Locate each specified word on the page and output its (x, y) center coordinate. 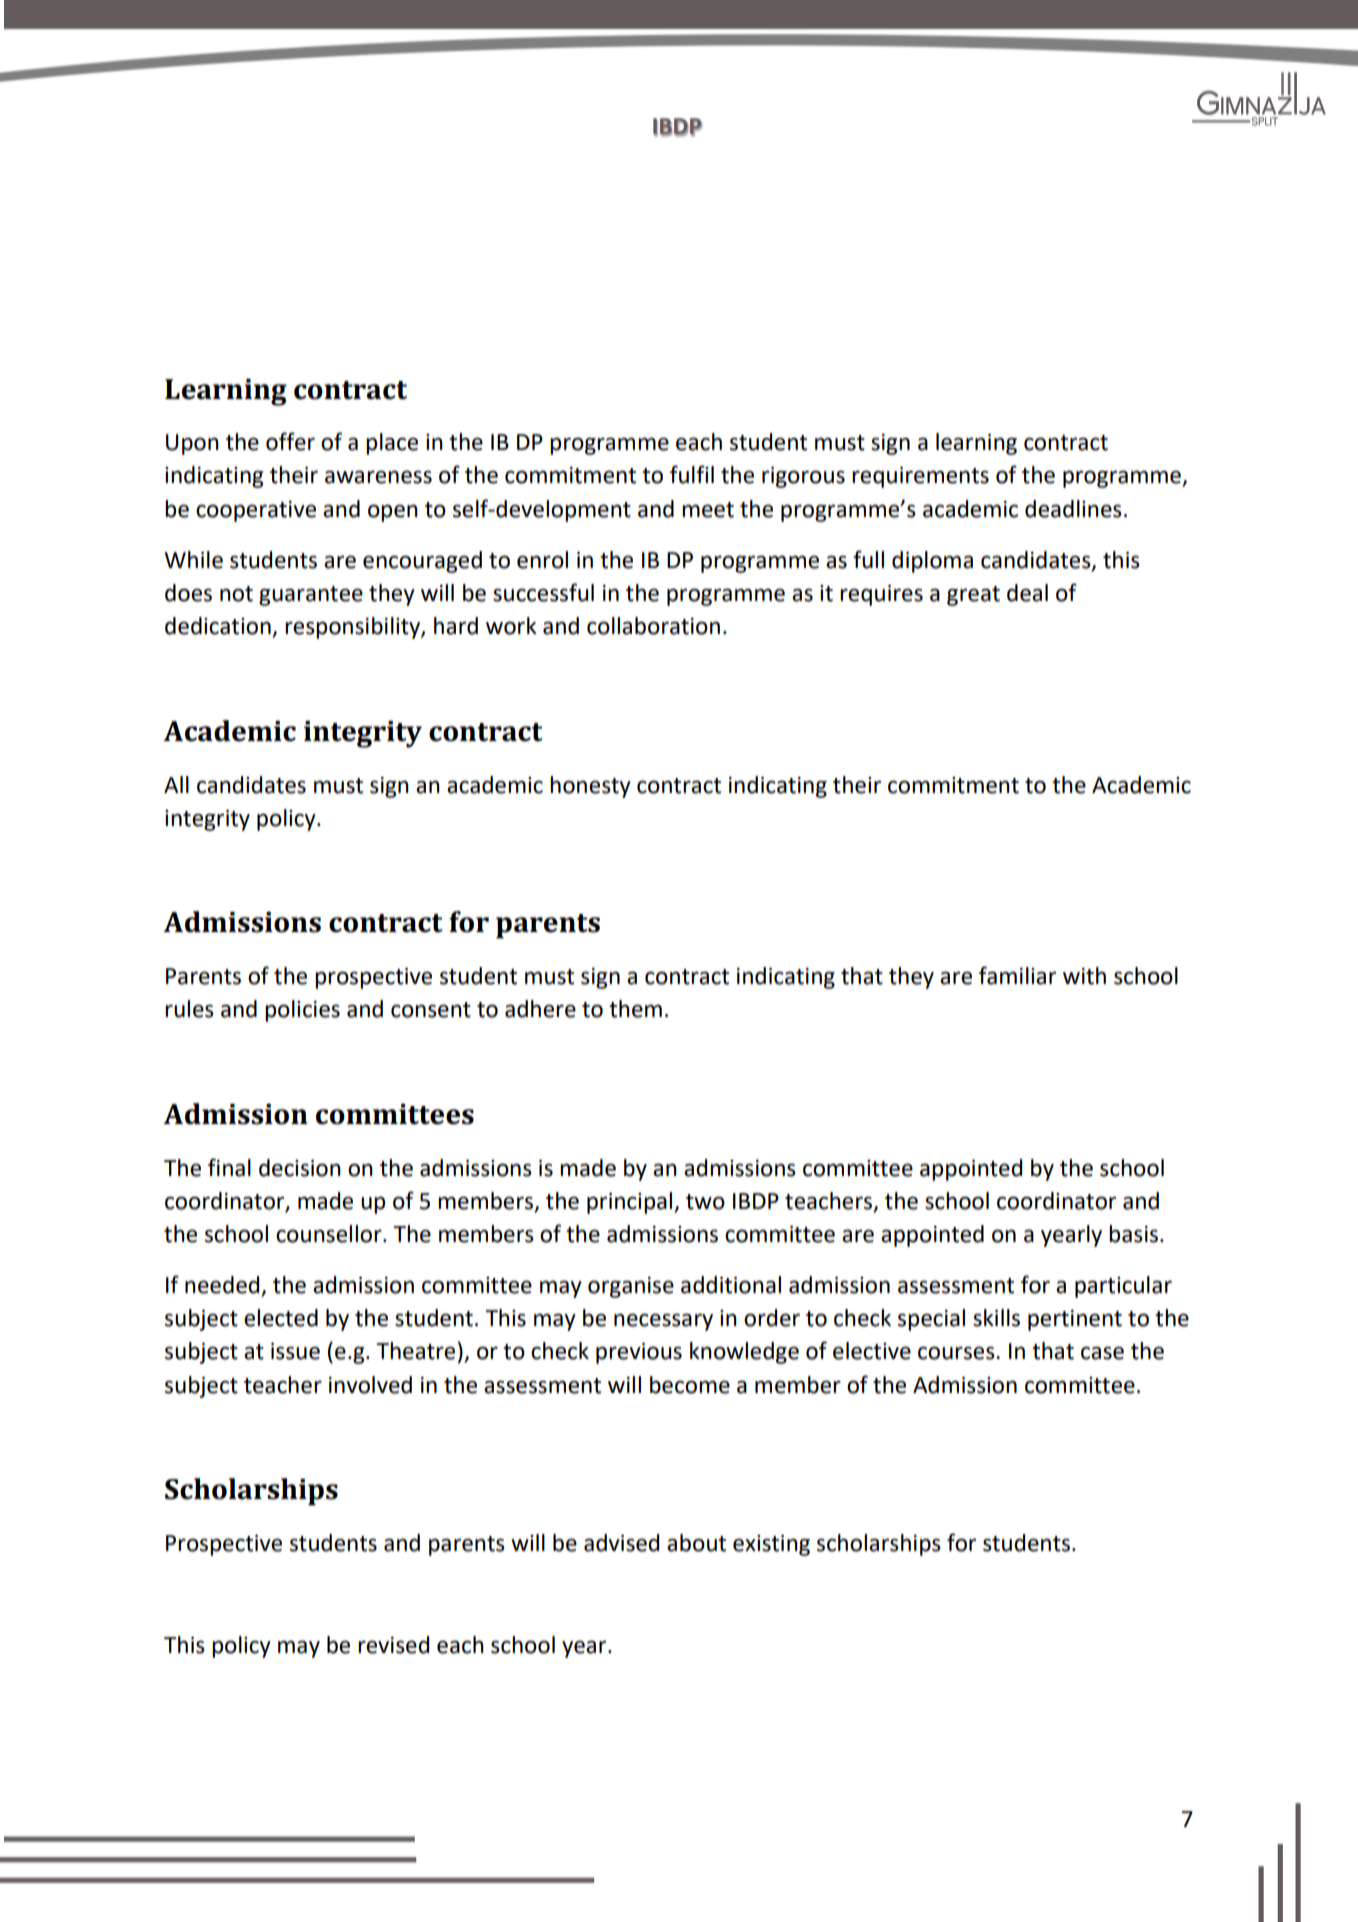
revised (393, 1645)
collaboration (653, 626)
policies (302, 1011)
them (635, 1009)
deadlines (1073, 509)
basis (1133, 1234)
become (690, 1385)
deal (1027, 593)
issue (295, 1351)
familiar (1017, 975)
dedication (219, 627)
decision (300, 1168)
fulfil (692, 474)
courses (957, 1353)
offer (290, 441)
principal (631, 1203)
